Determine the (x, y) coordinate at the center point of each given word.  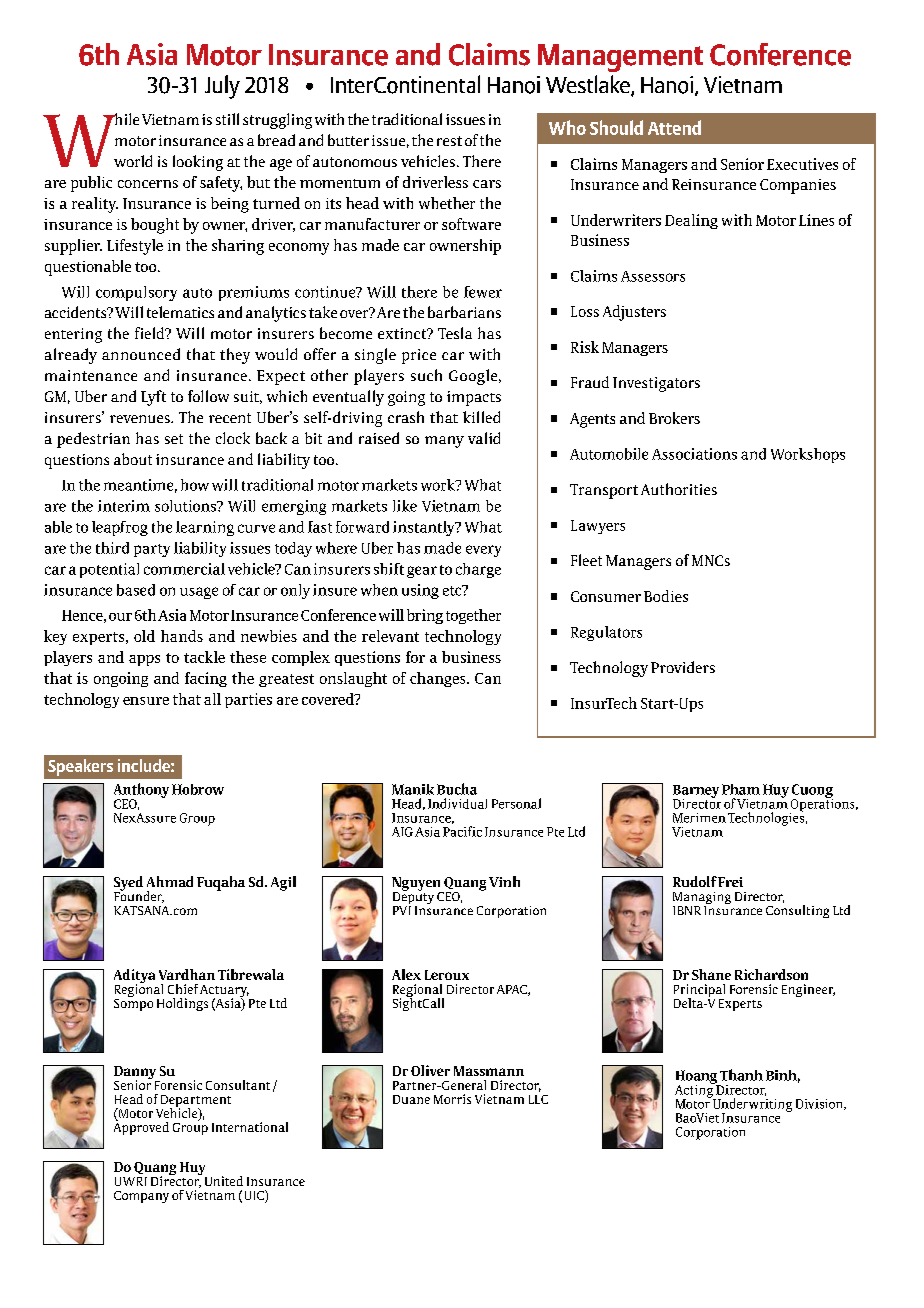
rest (449, 141)
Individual (457, 803)
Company (141, 1197)
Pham (741, 789)
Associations (694, 454)
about (133, 459)
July (222, 87)
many (444, 442)
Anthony (141, 791)
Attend (674, 127)
